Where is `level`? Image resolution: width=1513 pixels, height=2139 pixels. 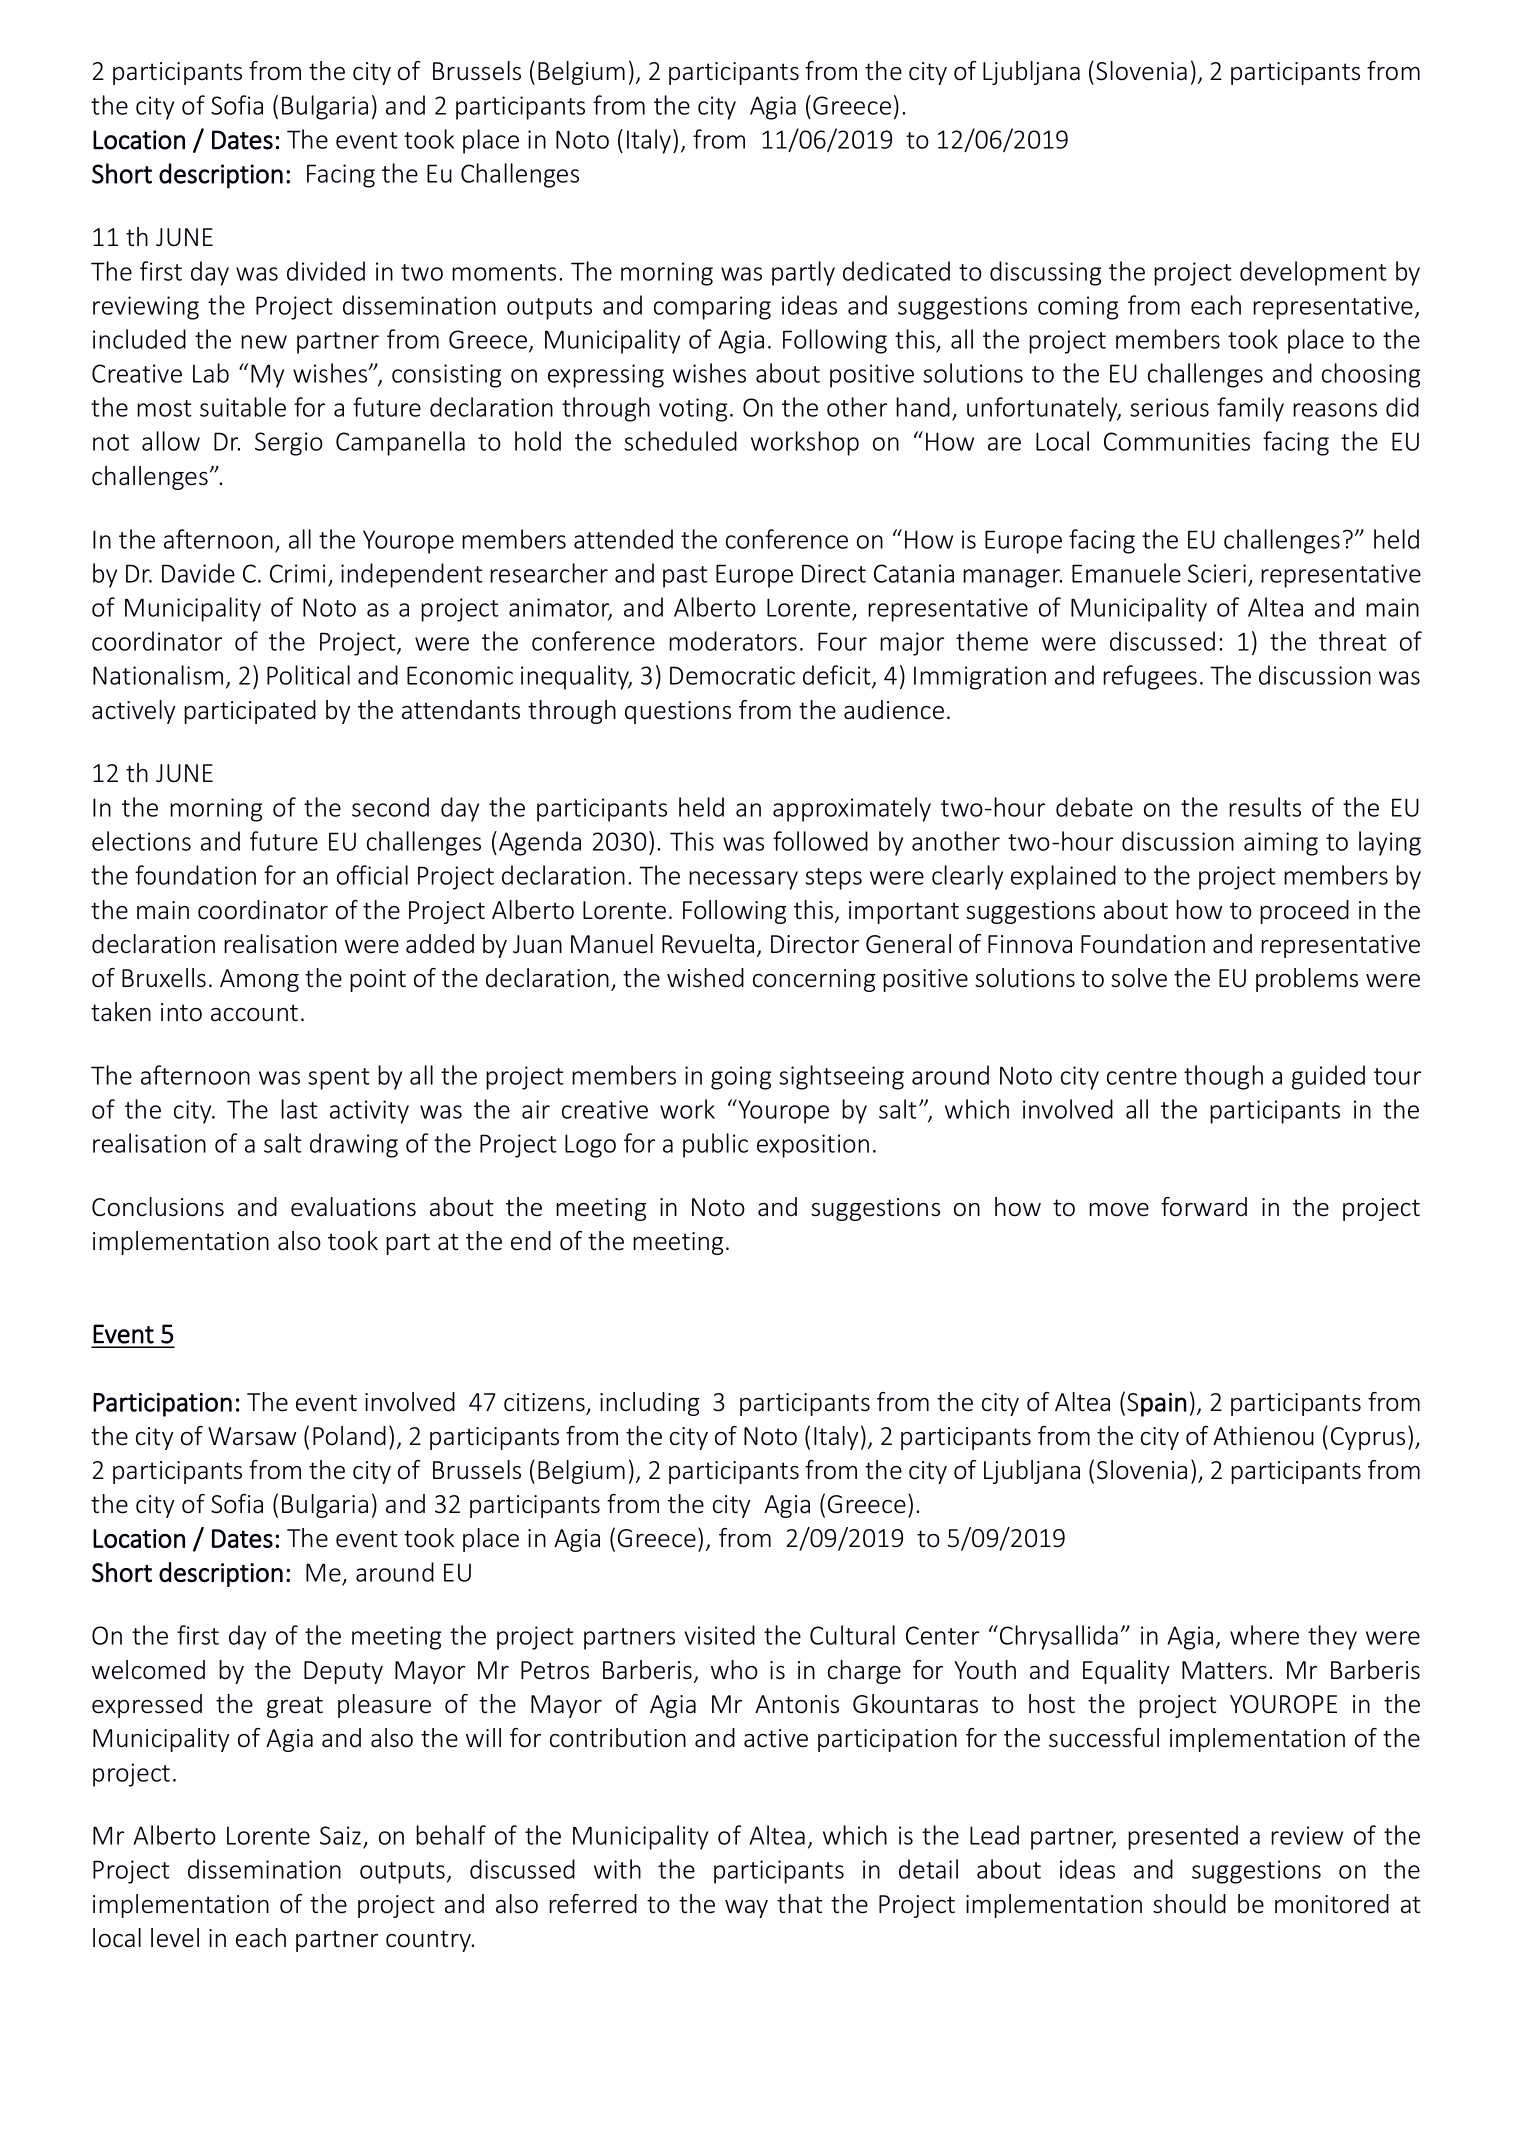
level is located at coordinates (175, 1938).
